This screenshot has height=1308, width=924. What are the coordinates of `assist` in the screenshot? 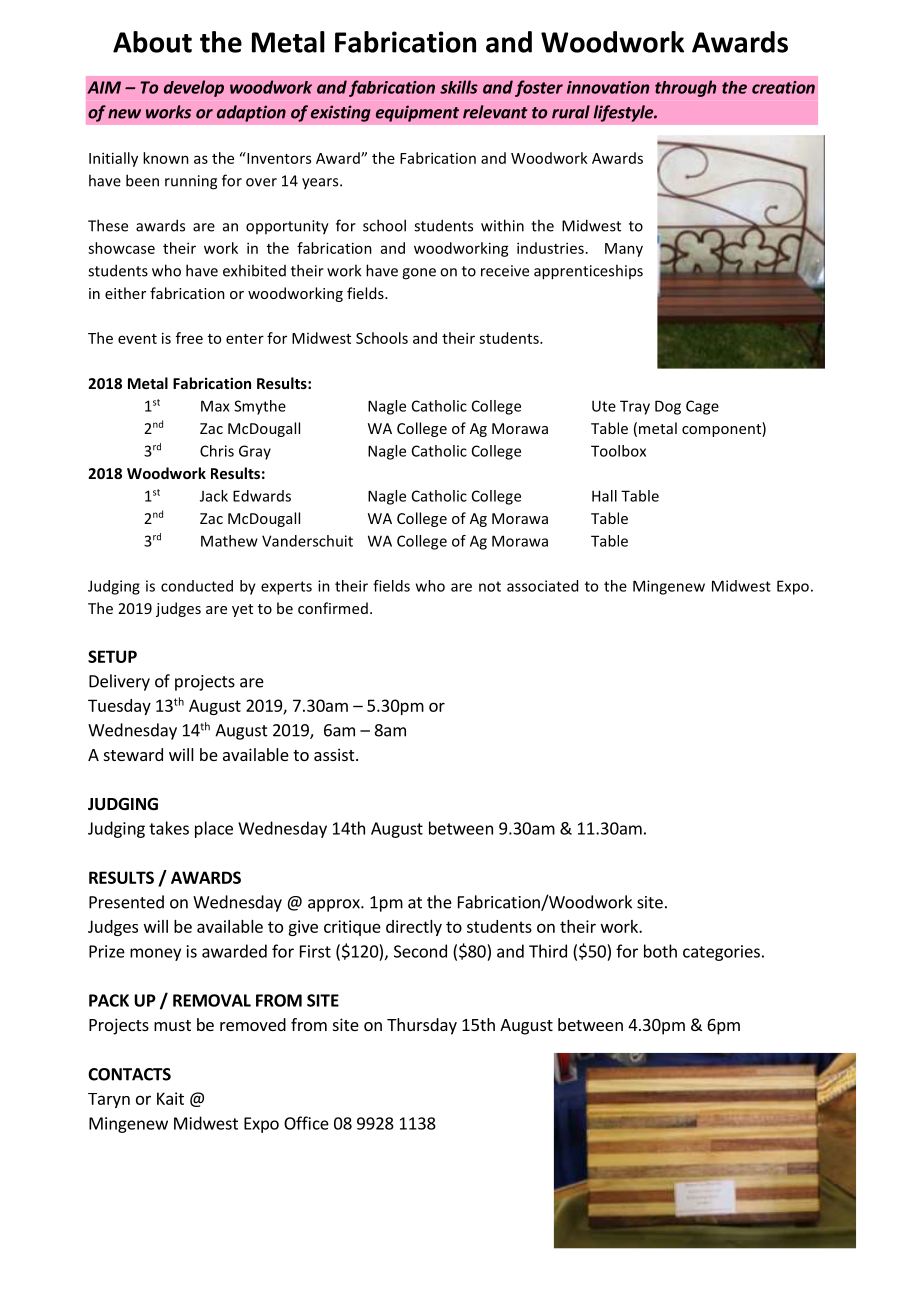 It's located at (335, 754).
